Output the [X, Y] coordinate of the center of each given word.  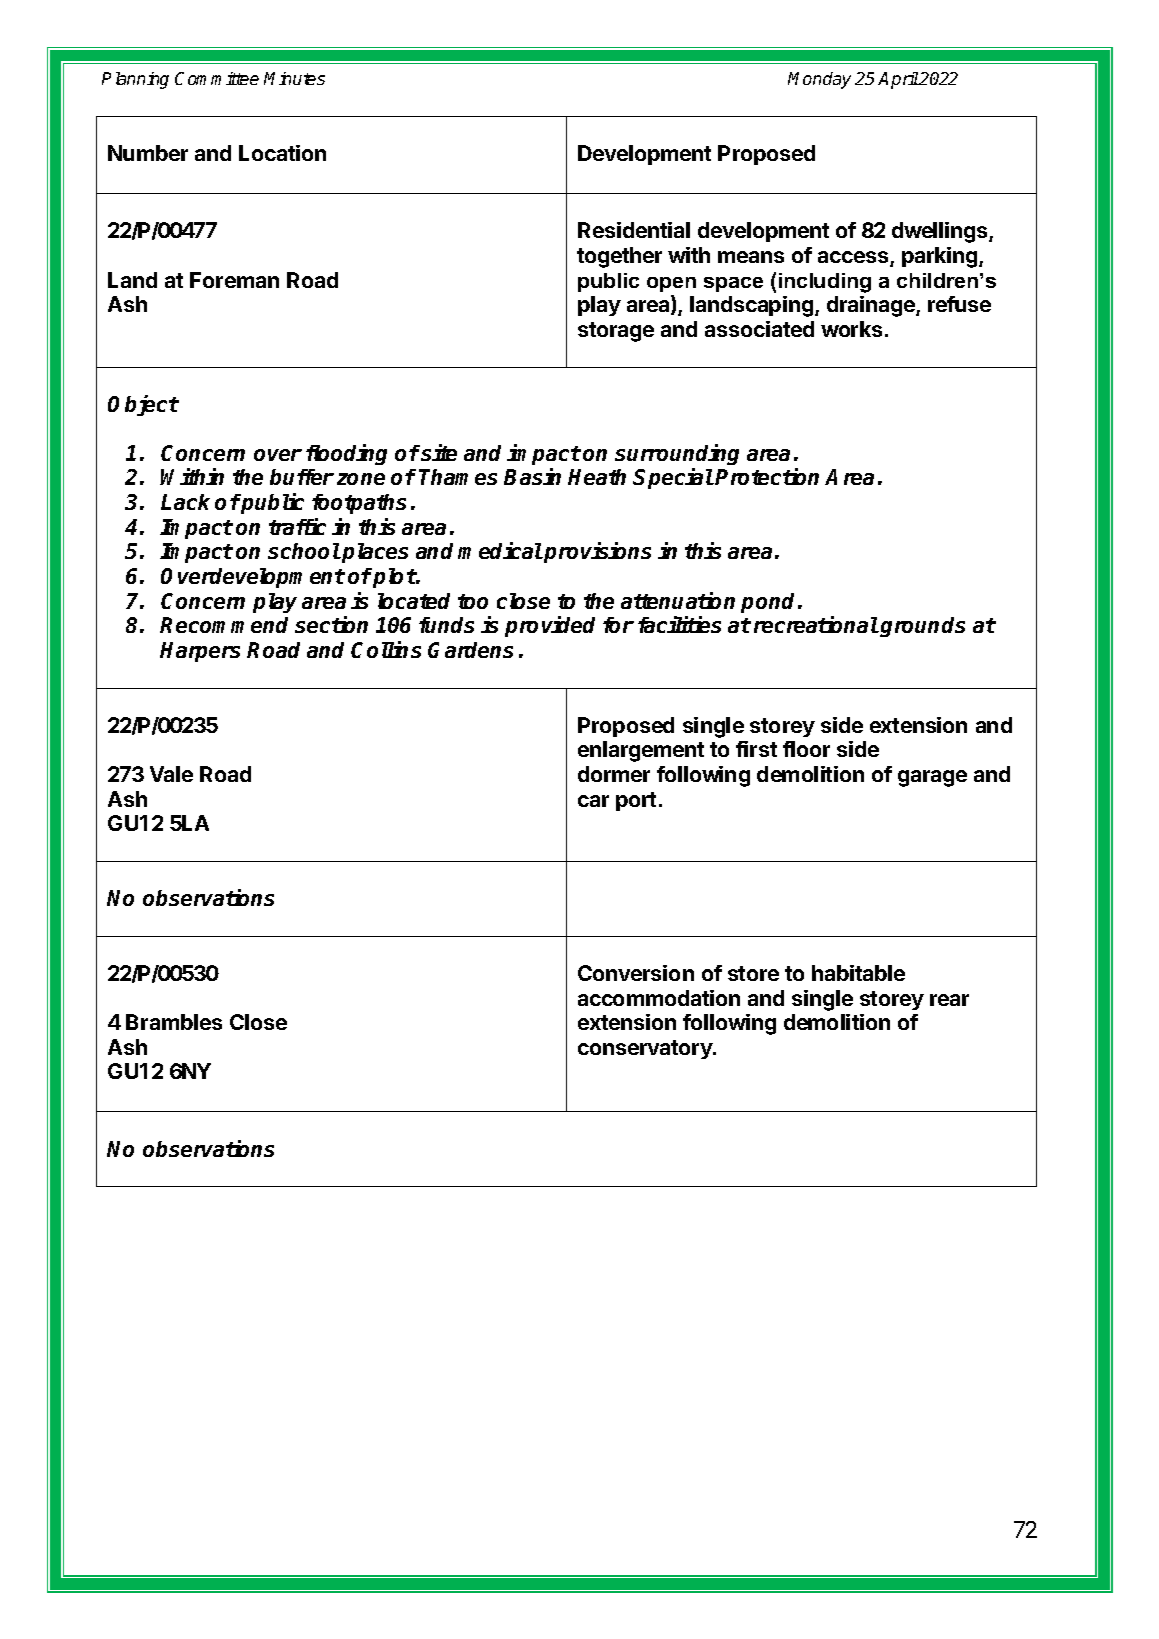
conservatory [646, 1049]
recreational [816, 624]
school [304, 551]
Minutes [294, 78]
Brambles [174, 1022]
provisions [597, 552]
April [898, 80]
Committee [217, 78]
